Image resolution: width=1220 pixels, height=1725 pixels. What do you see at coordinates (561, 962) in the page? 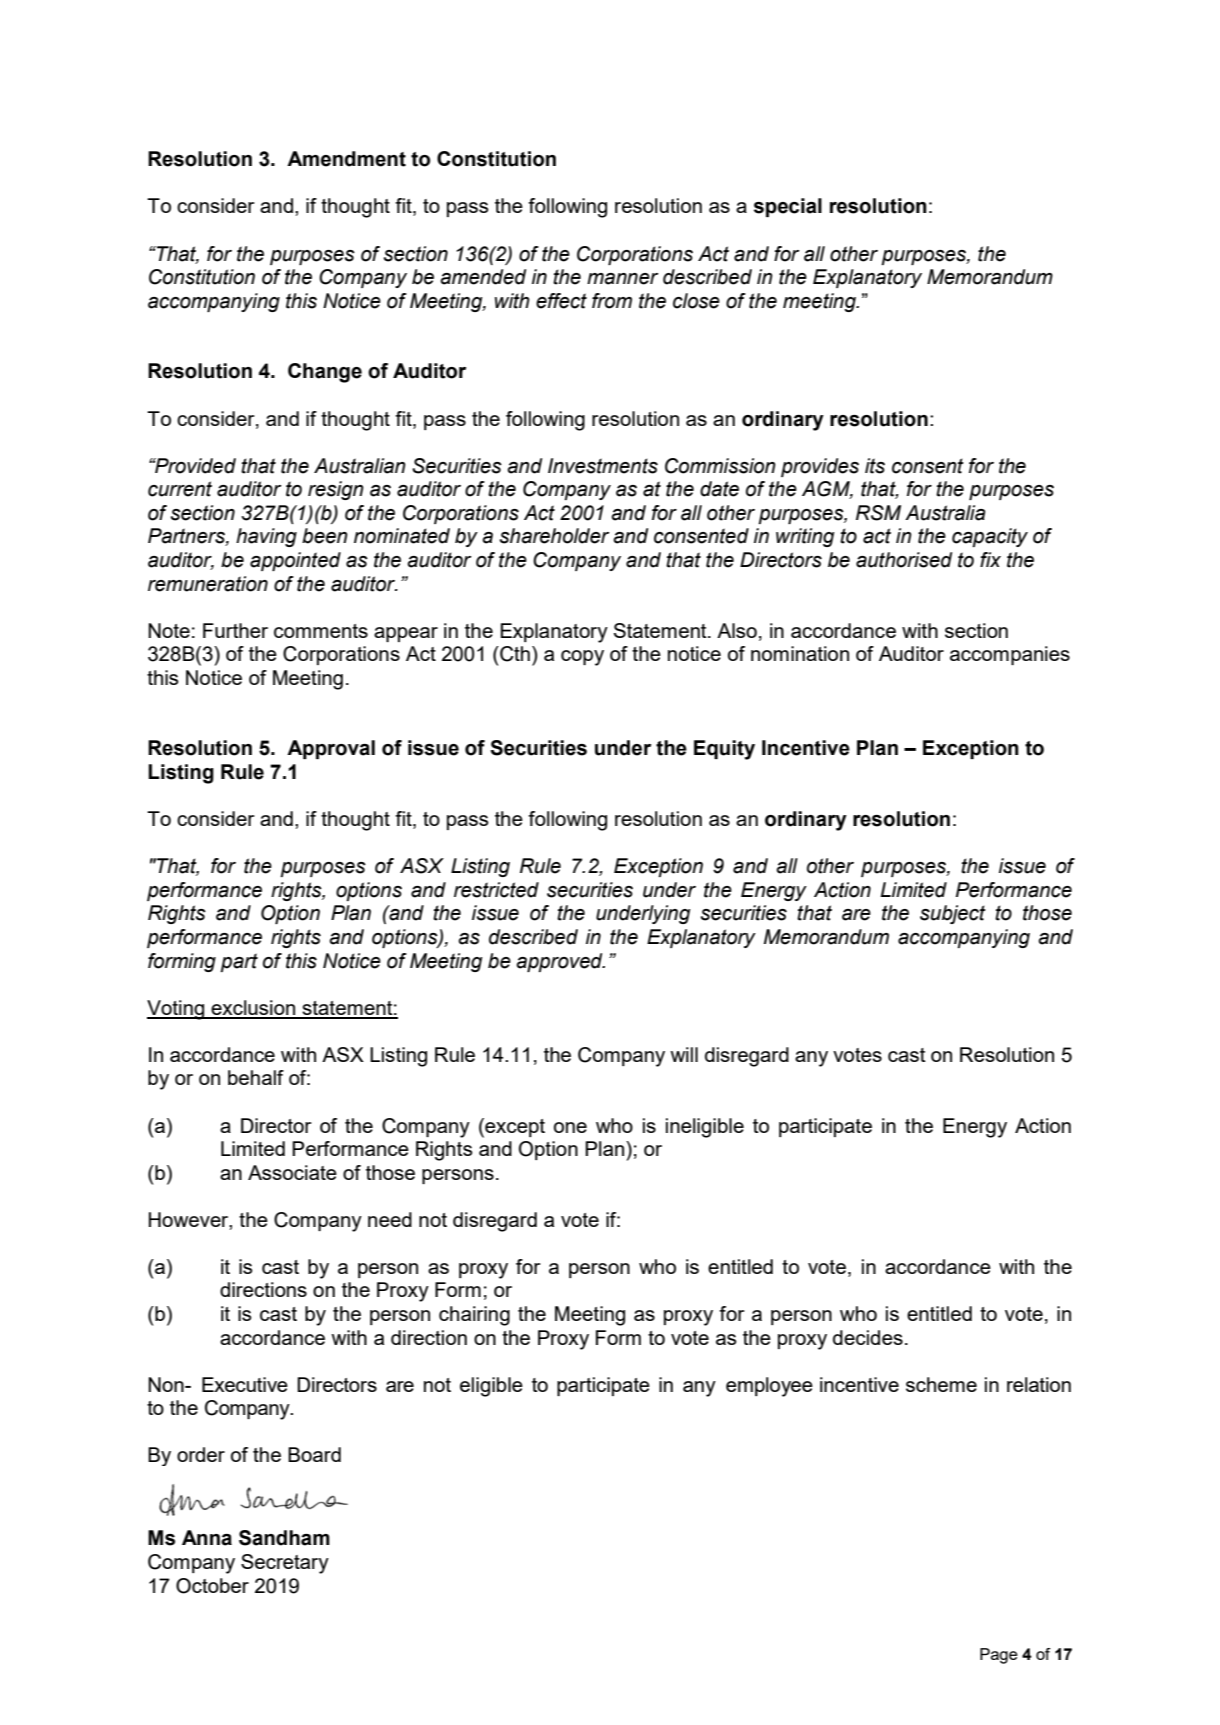
I see `approved` at bounding box center [561, 962].
